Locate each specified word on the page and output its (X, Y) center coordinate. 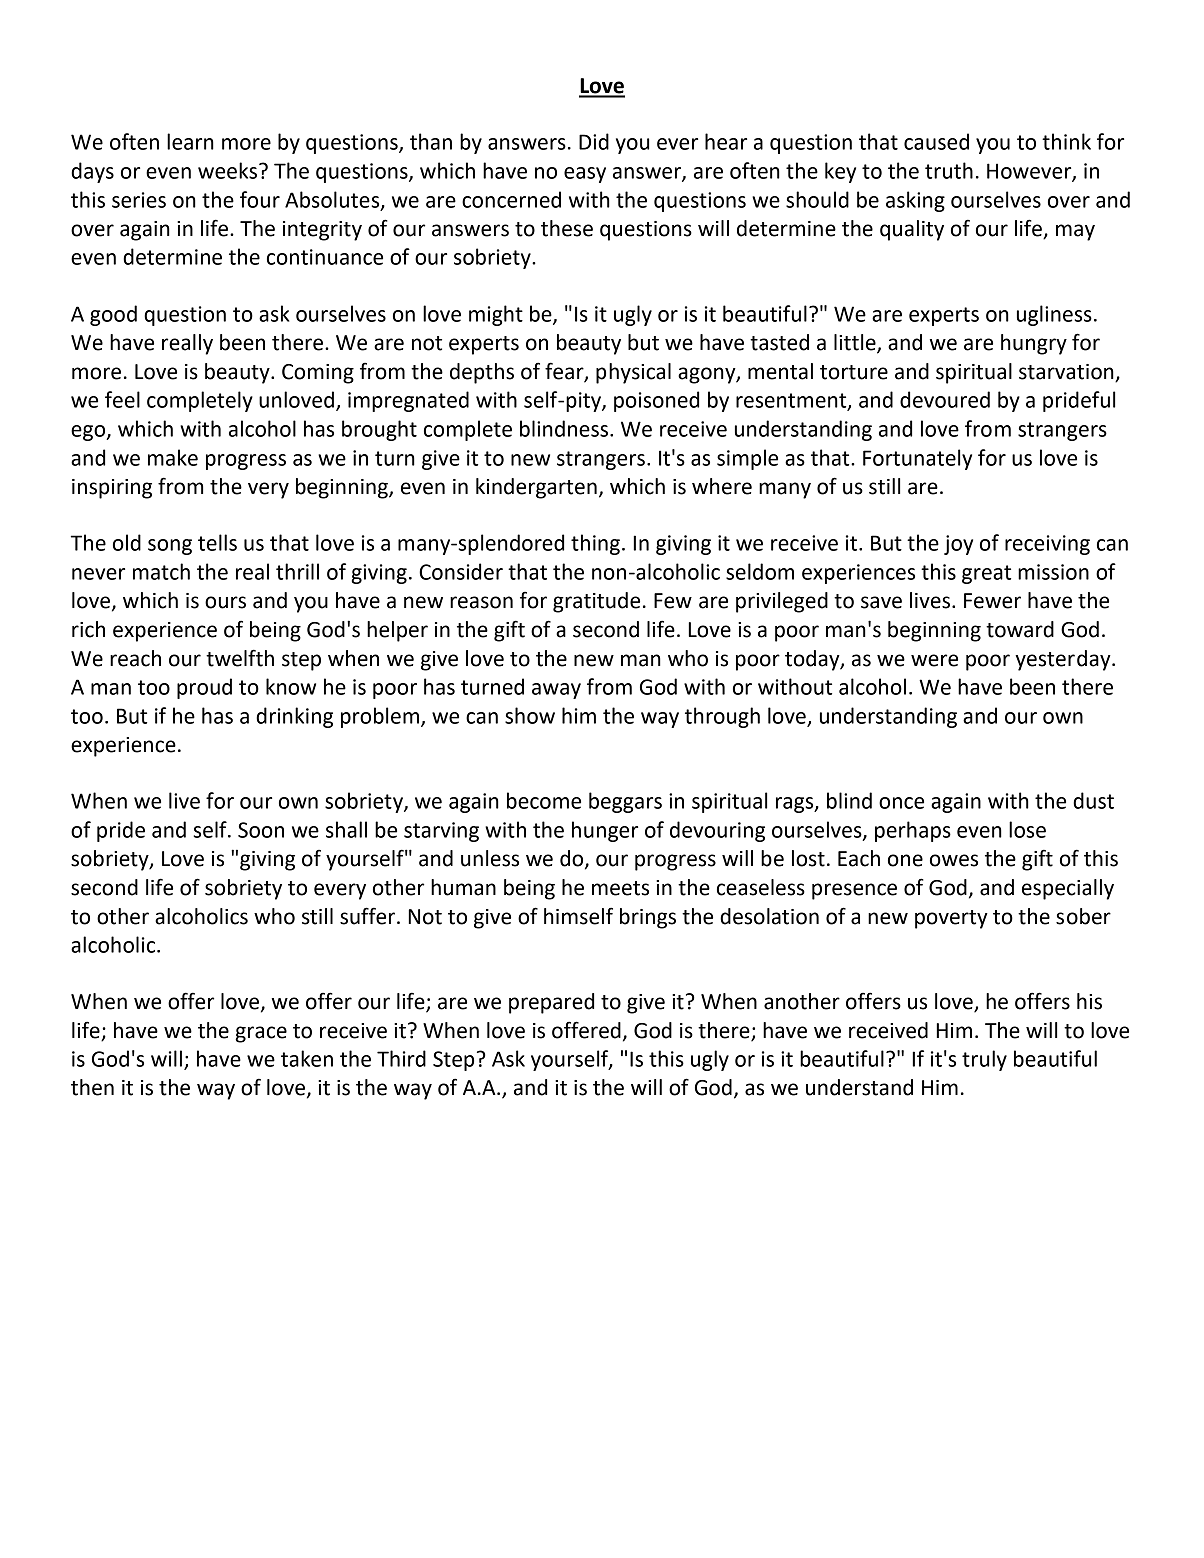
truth (949, 170)
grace (261, 1034)
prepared (551, 1003)
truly (984, 1060)
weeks (227, 170)
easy (585, 175)
